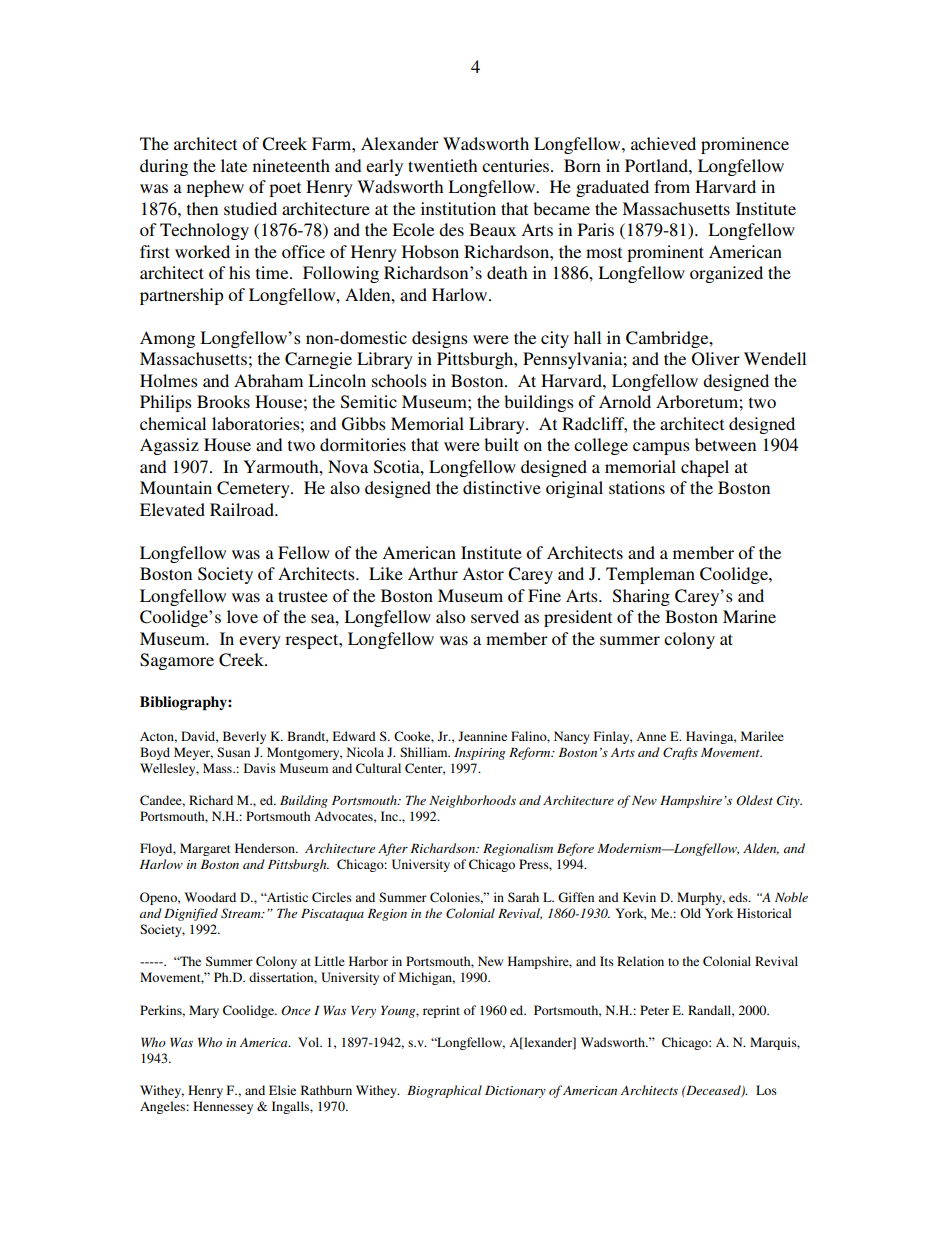 The width and height of the page is (952, 1233). Describe the element at coordinates (444, 1091) in the page. I see `Biographical` at that location.
